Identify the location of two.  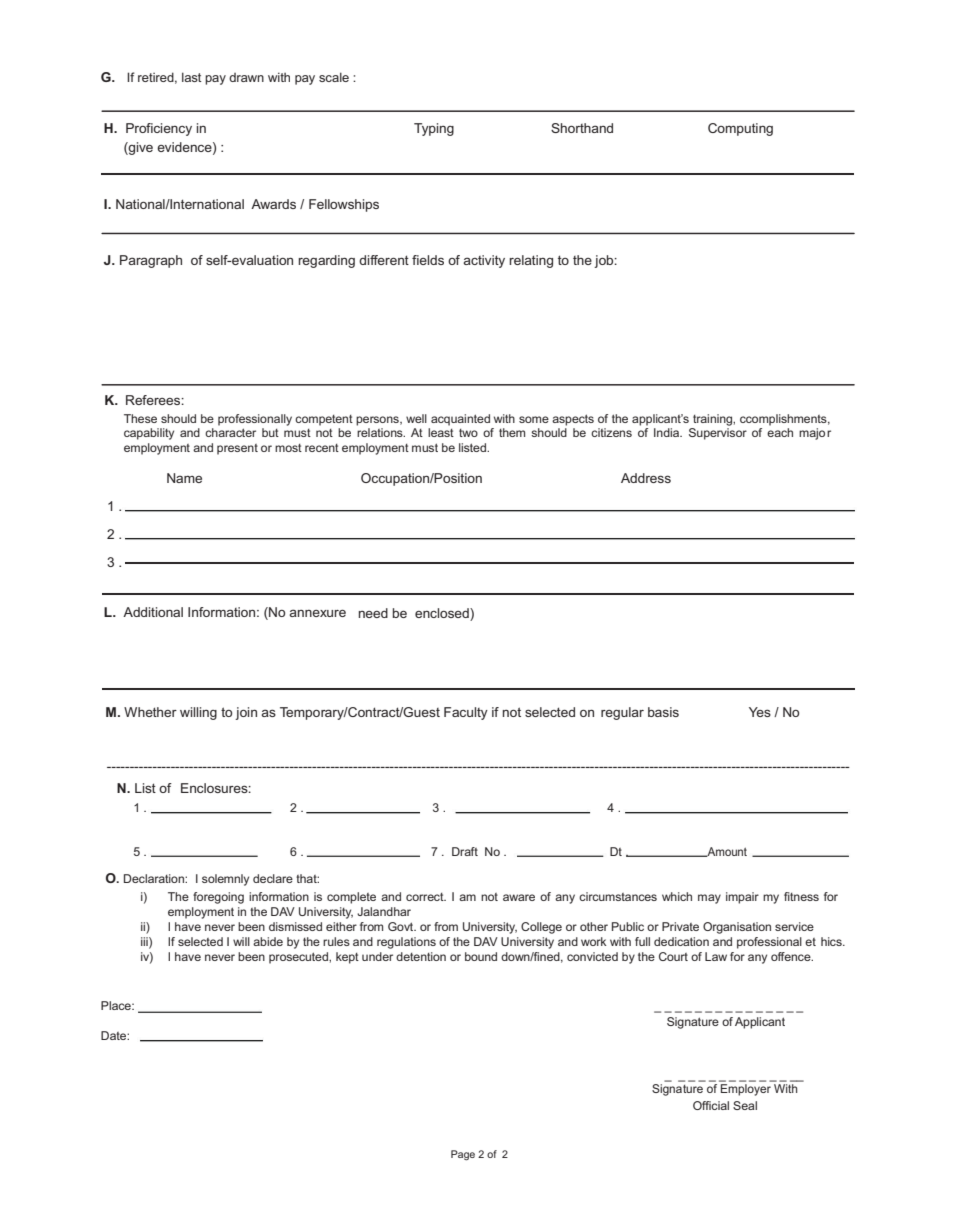
(468, 433).
